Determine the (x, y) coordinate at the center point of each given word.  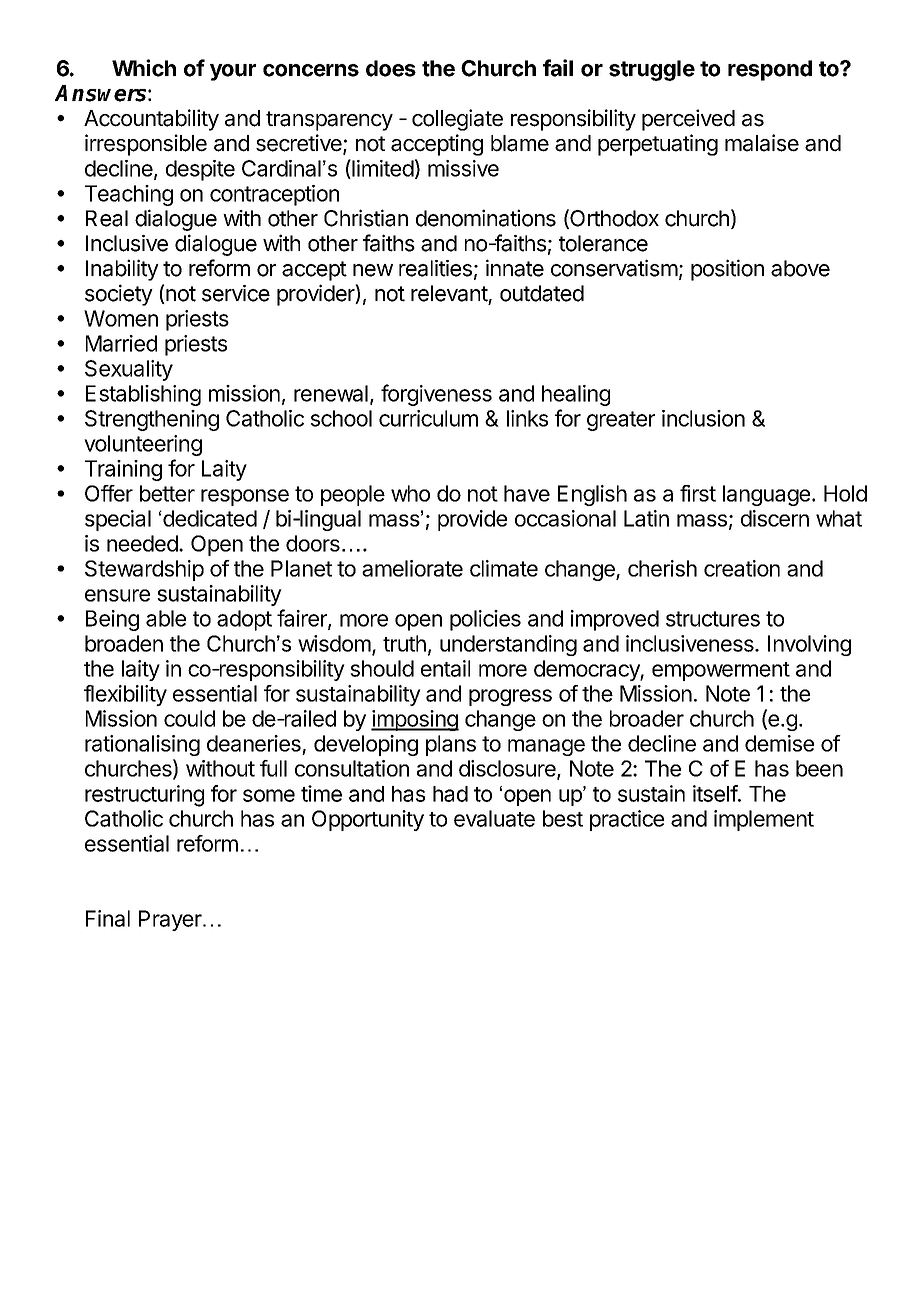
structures (713, 619)
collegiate (457, 120)
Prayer (170, 920)
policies (485, 620)
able (166, 618)
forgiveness (436, 395)
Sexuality (129, 370)
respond (770, 70)
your (233, 72)
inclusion (703, 418)
